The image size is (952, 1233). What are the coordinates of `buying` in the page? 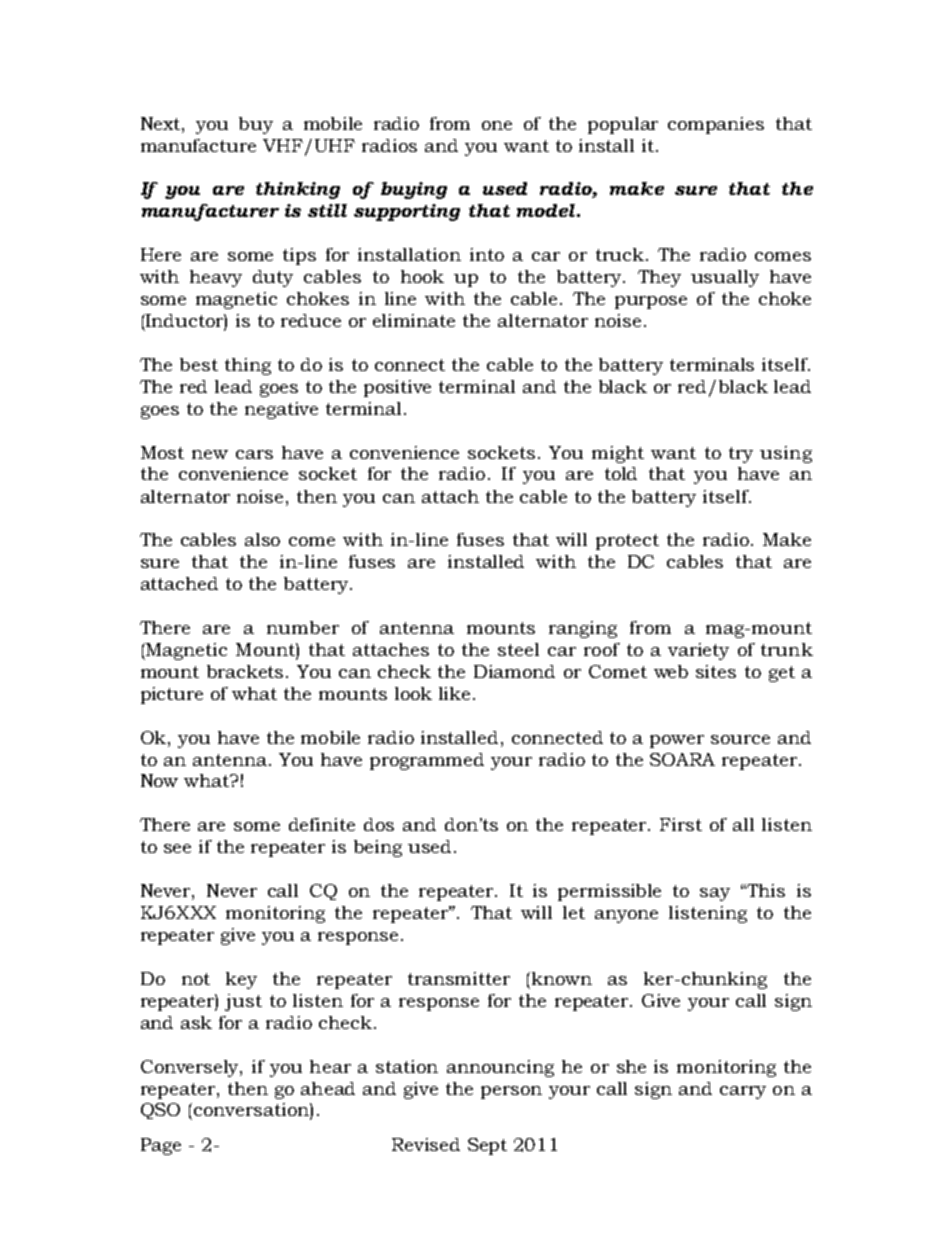 It's located at (414, 190).
